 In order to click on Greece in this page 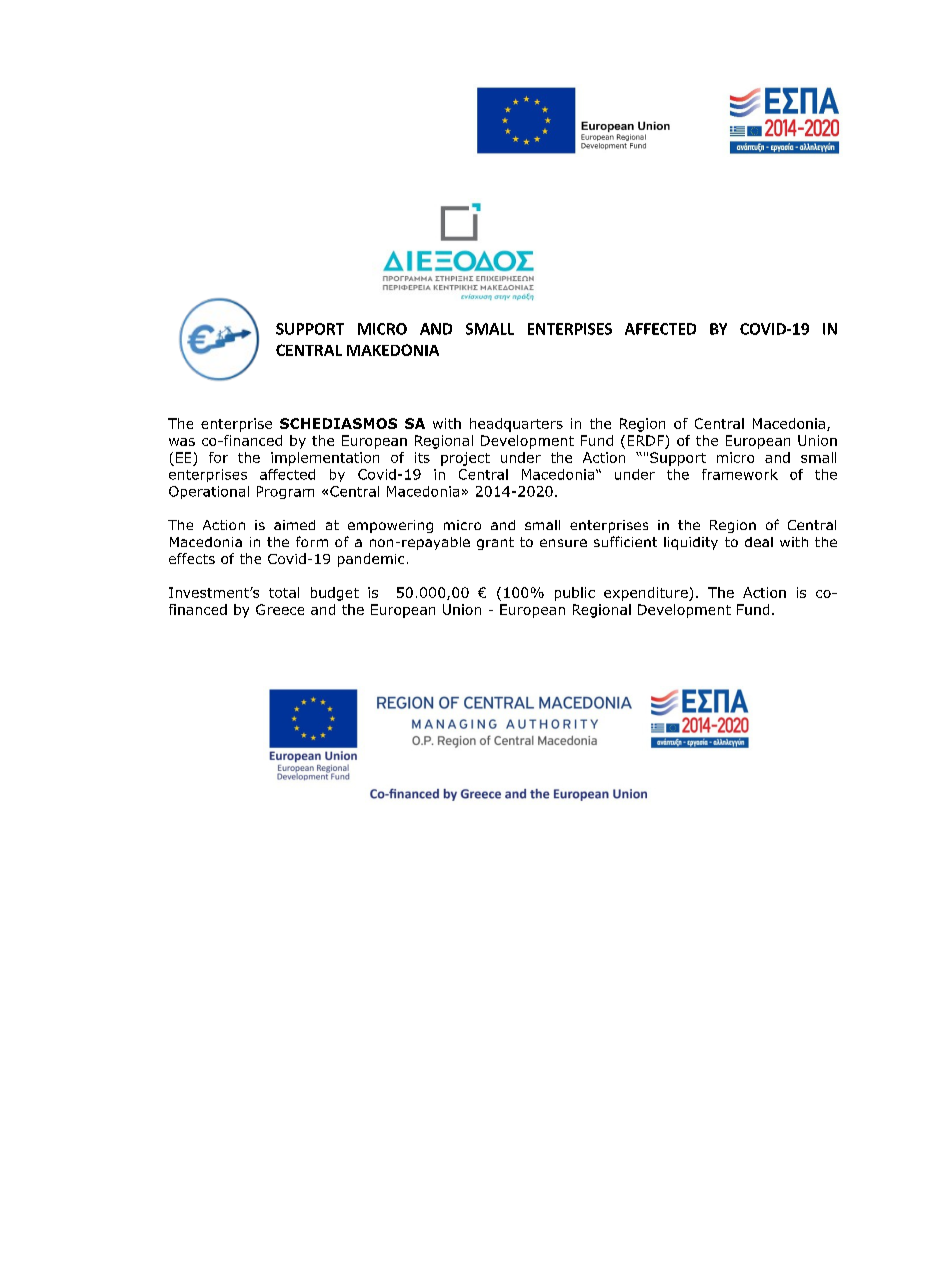, I will do `click(280, 609)`.
